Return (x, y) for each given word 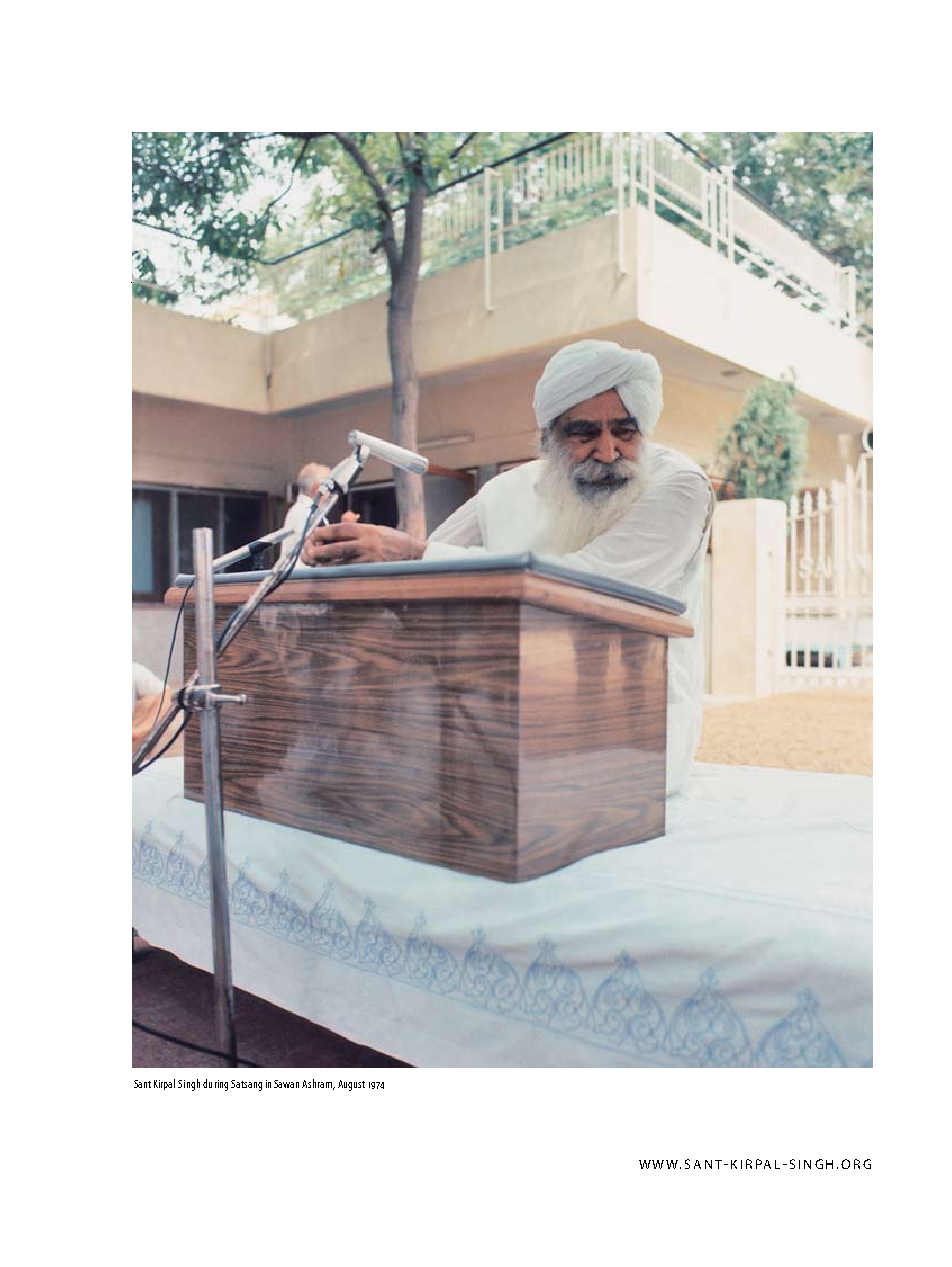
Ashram (318, 1084)
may (207, 738)
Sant (142, 1084)
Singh (189, 1085)
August (351, 1085)
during (215, 1085)
